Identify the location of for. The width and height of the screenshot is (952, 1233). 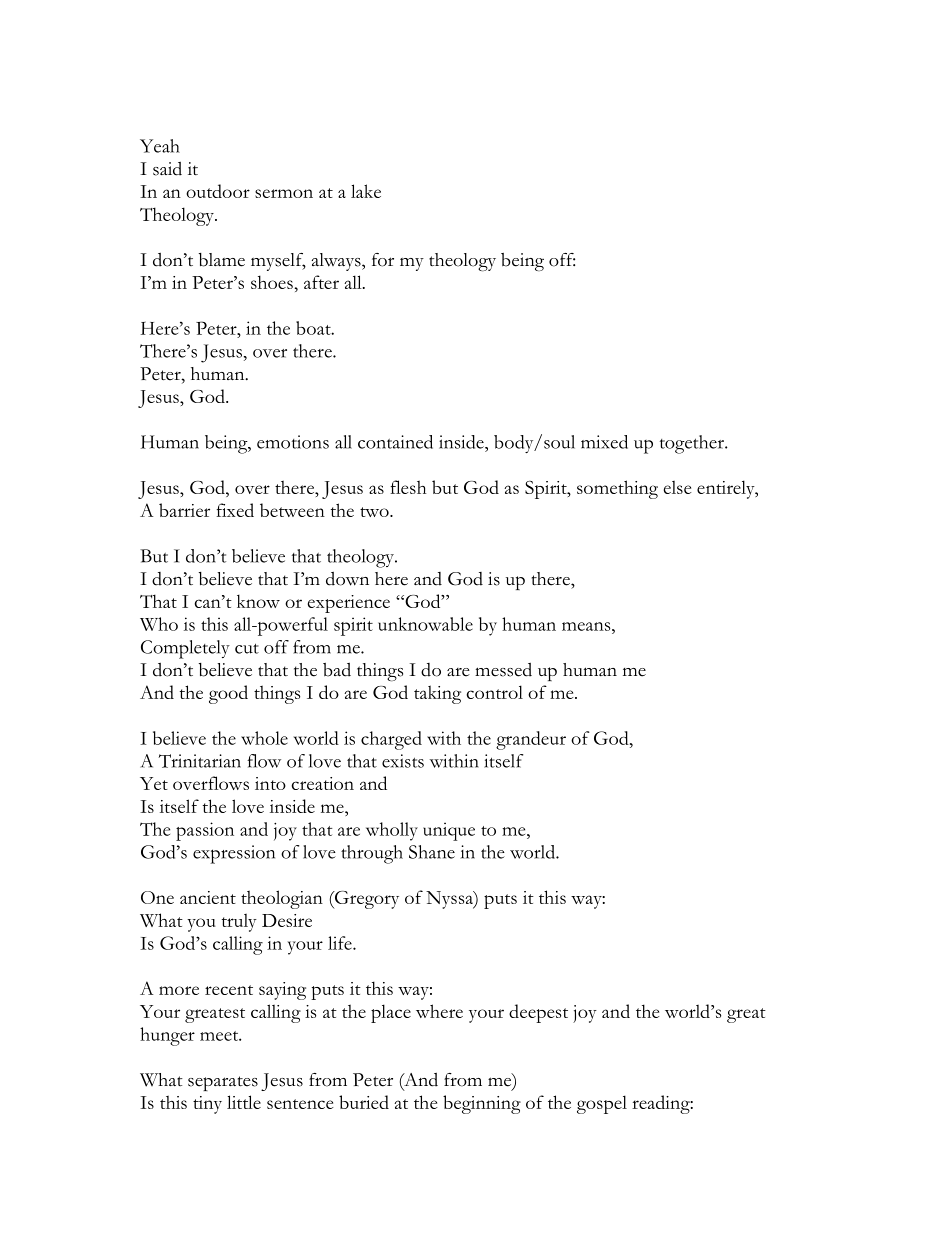
(383, 260).
